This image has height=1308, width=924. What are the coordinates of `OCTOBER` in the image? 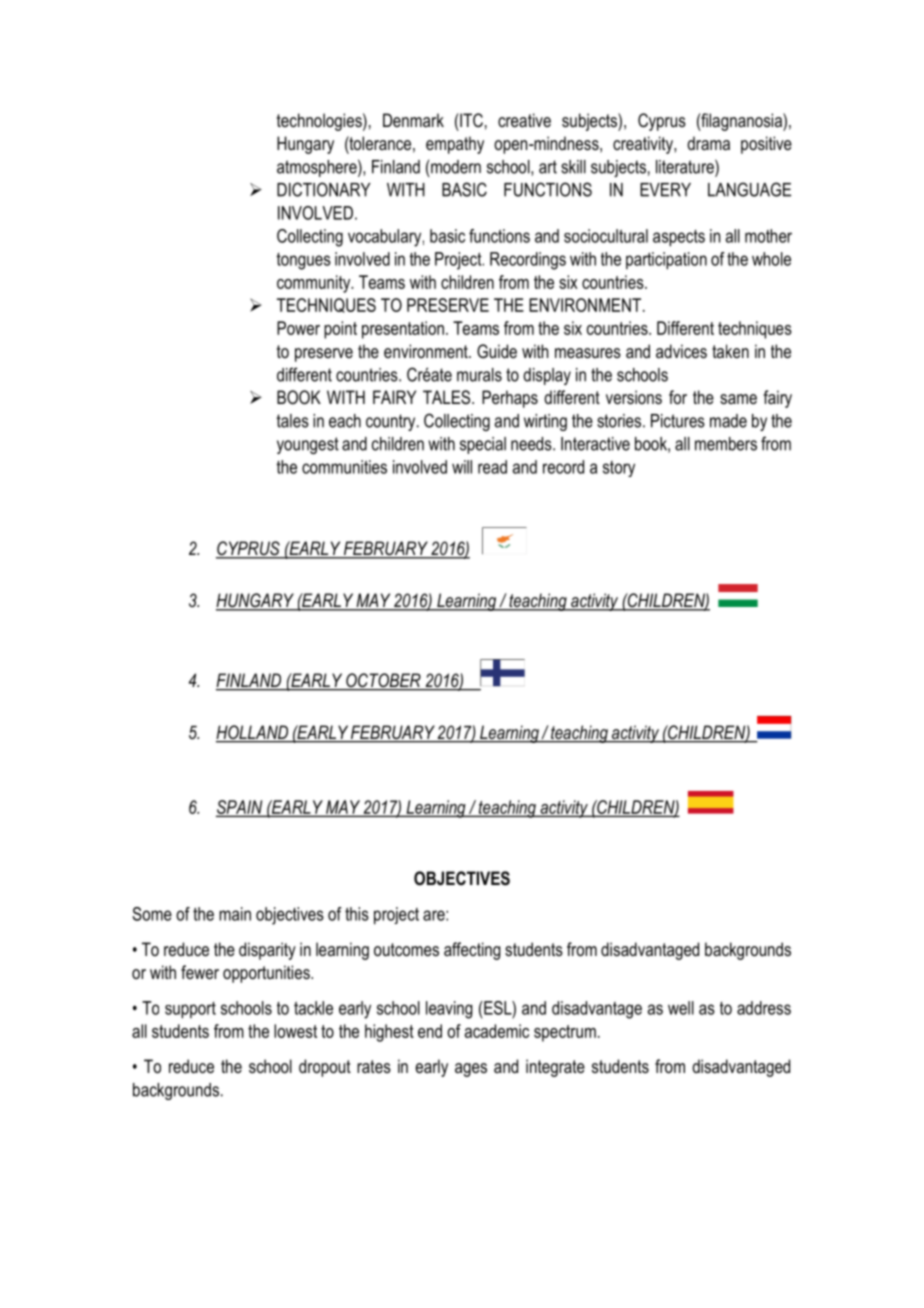 It's located at (383, 681).
